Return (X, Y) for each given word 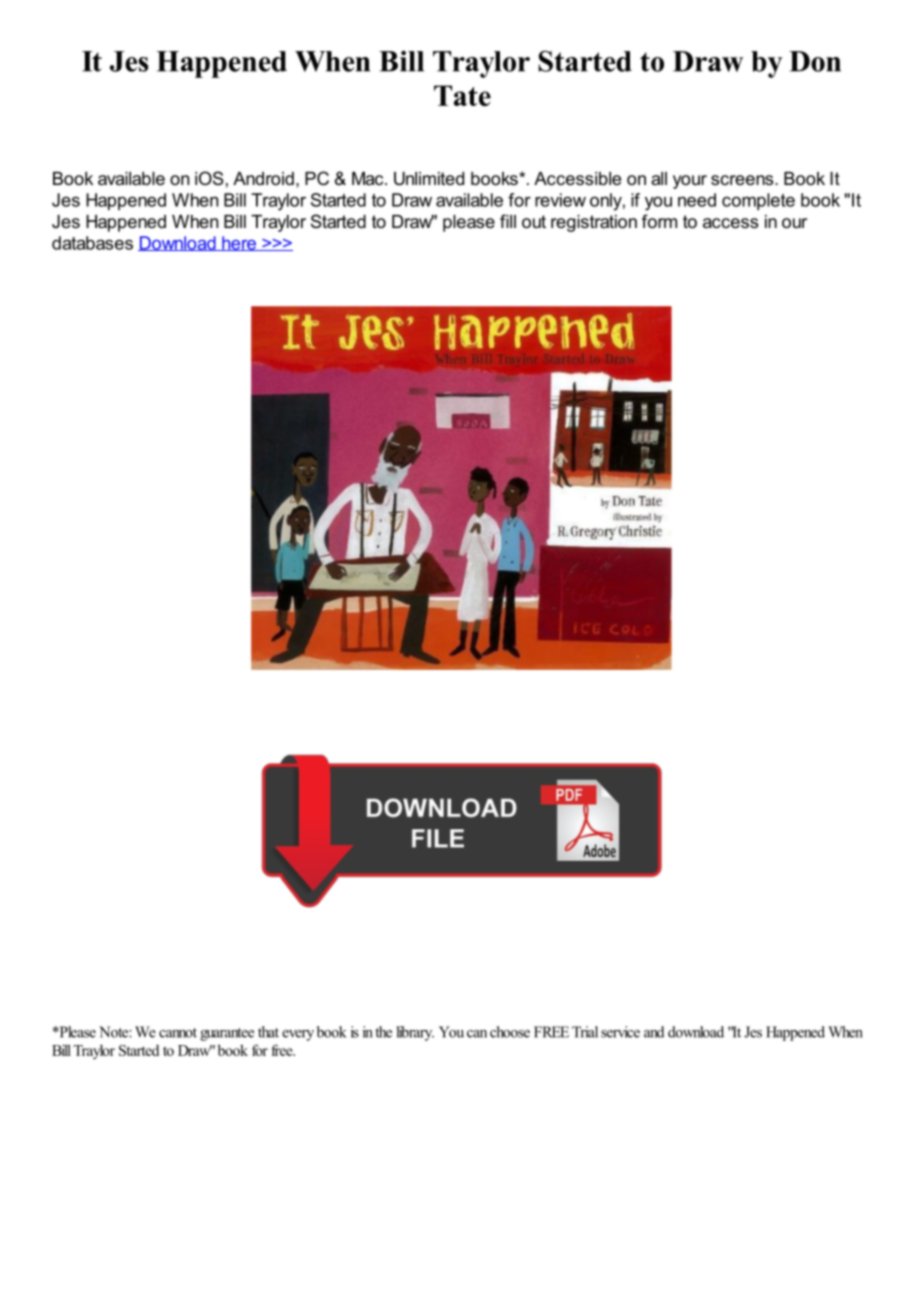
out (534, 221)
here (239, 243)
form (659, 221)
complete (758, 201)
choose (510, 1032)
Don (815, 61)
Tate (462, 95)
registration (594, 223)
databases (92, 243)
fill (508, 221)
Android (263, 178)
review (560, 200)
